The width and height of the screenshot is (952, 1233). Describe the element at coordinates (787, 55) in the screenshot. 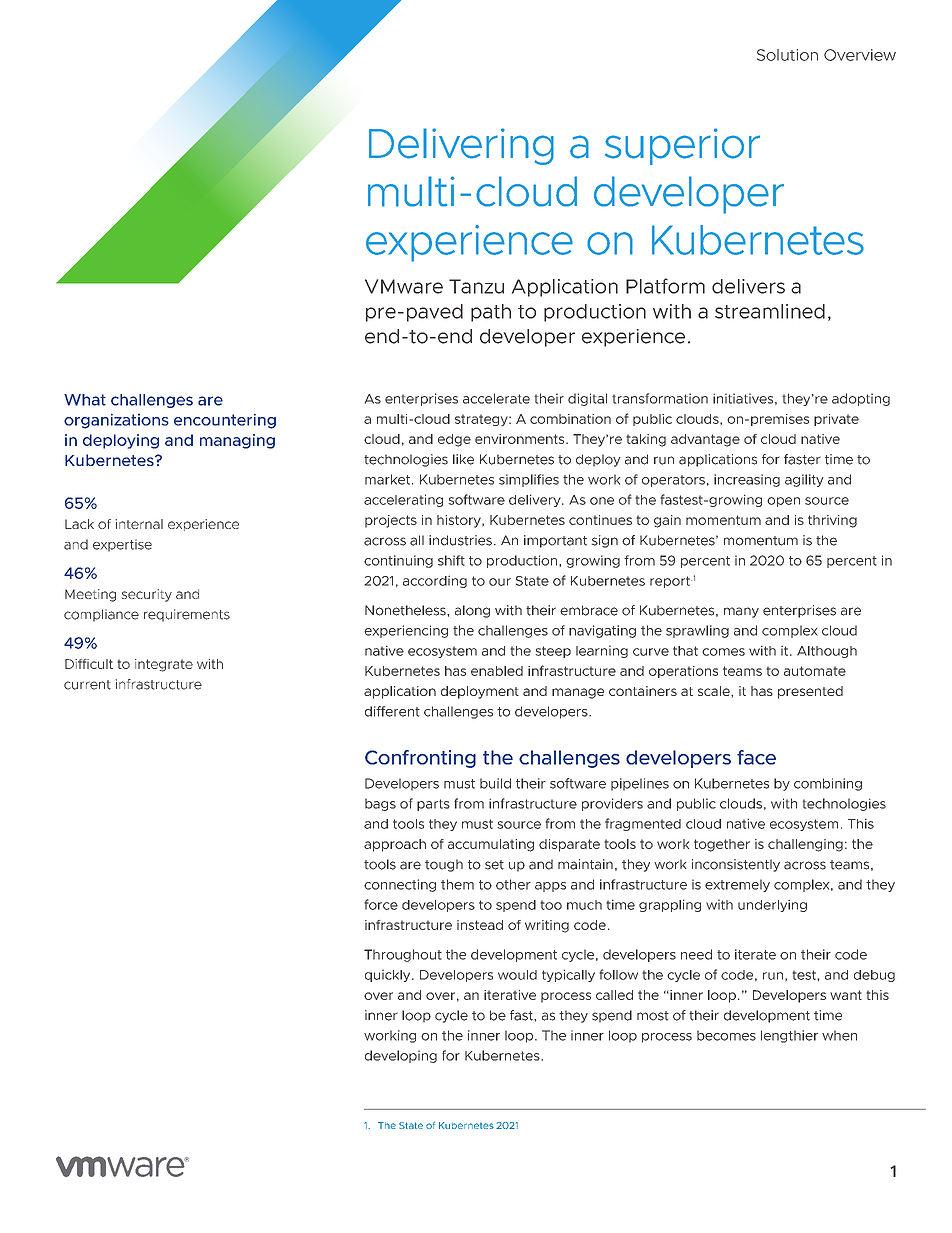

I see `Solution` at that location.
